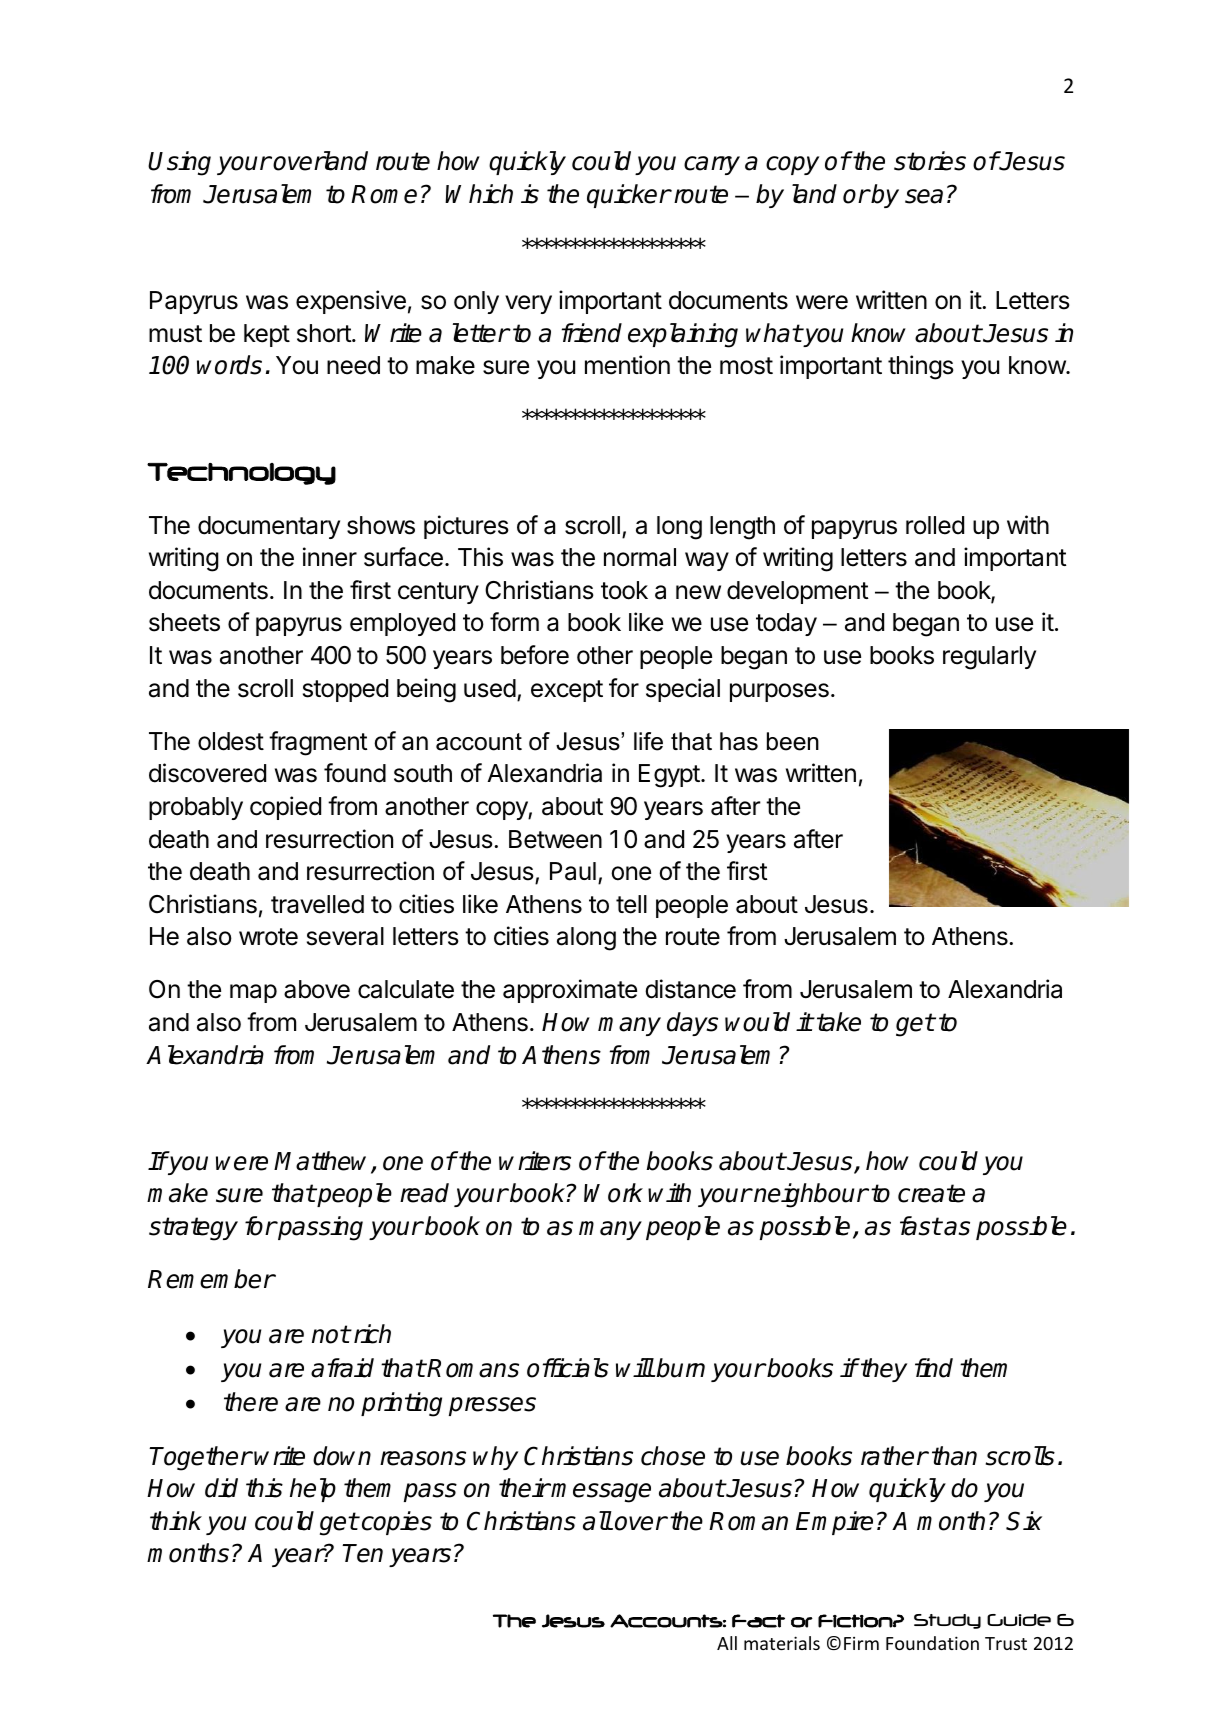 The width and height of the document is (1222, 1729). Describe the element at coordinates (628, 196) in the document. I see `quicker` at that location.
